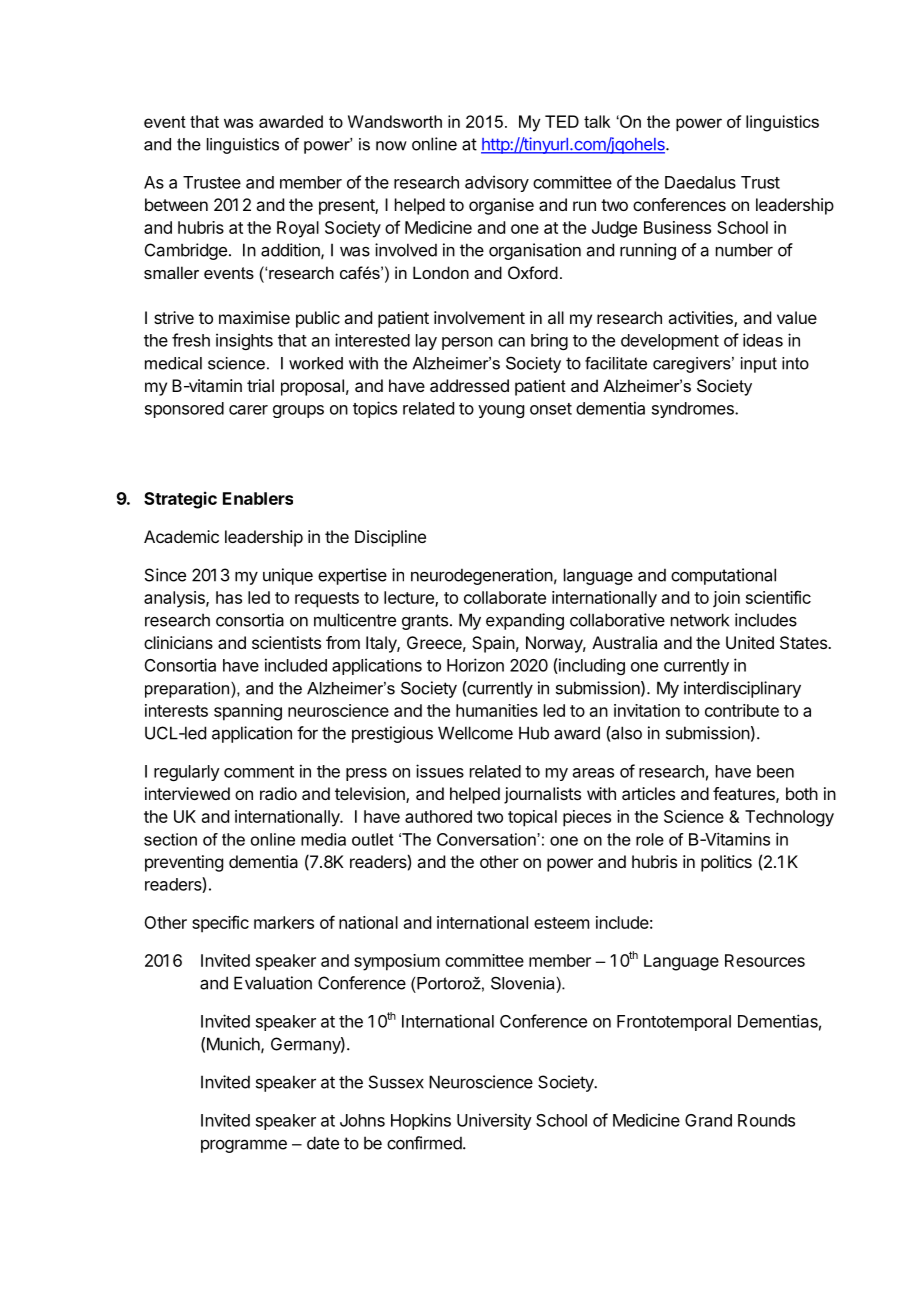  Describe the element at coordinates (501, 411) in the document. I see `young` at that location.
